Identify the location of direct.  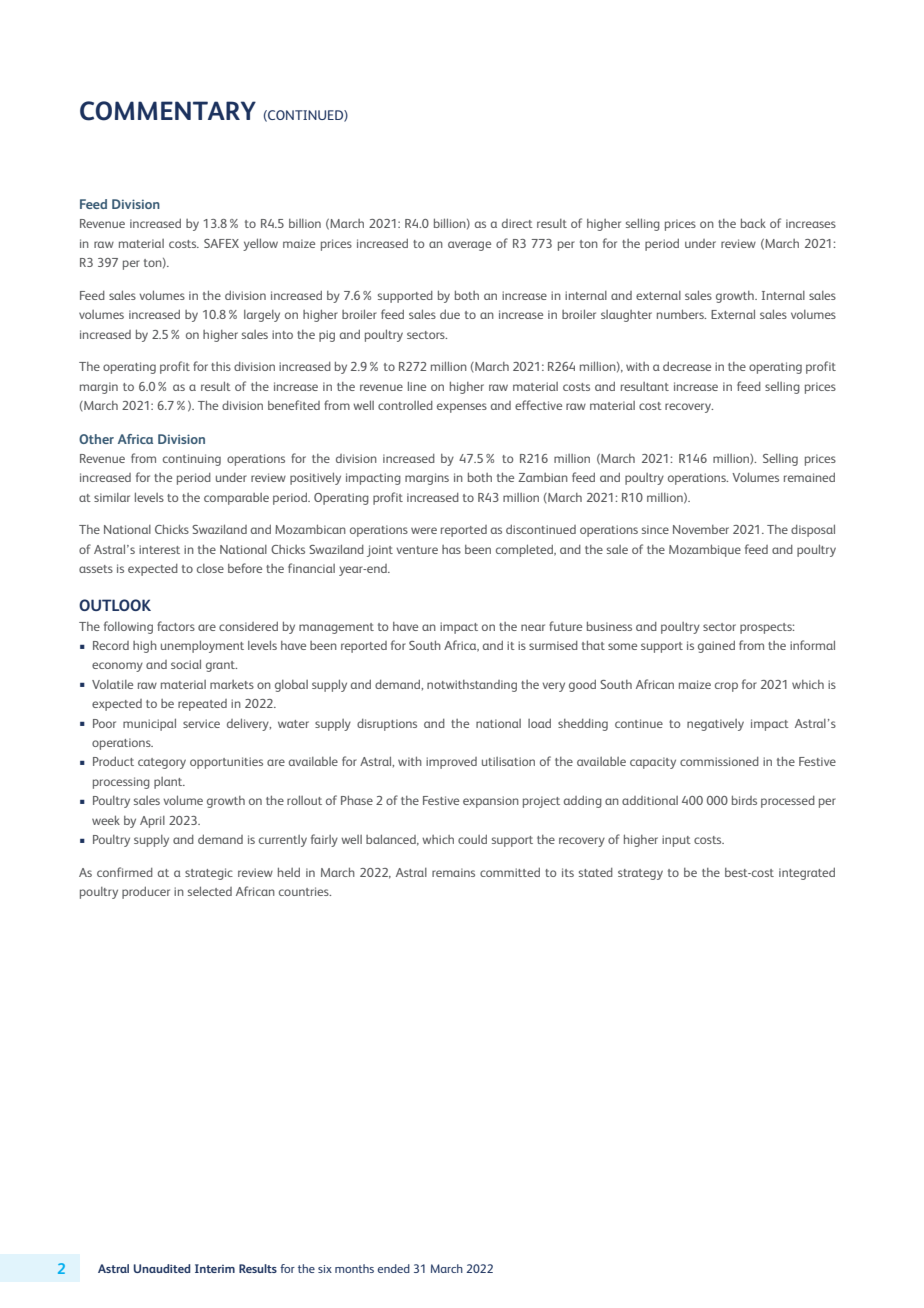
(517, 223).
